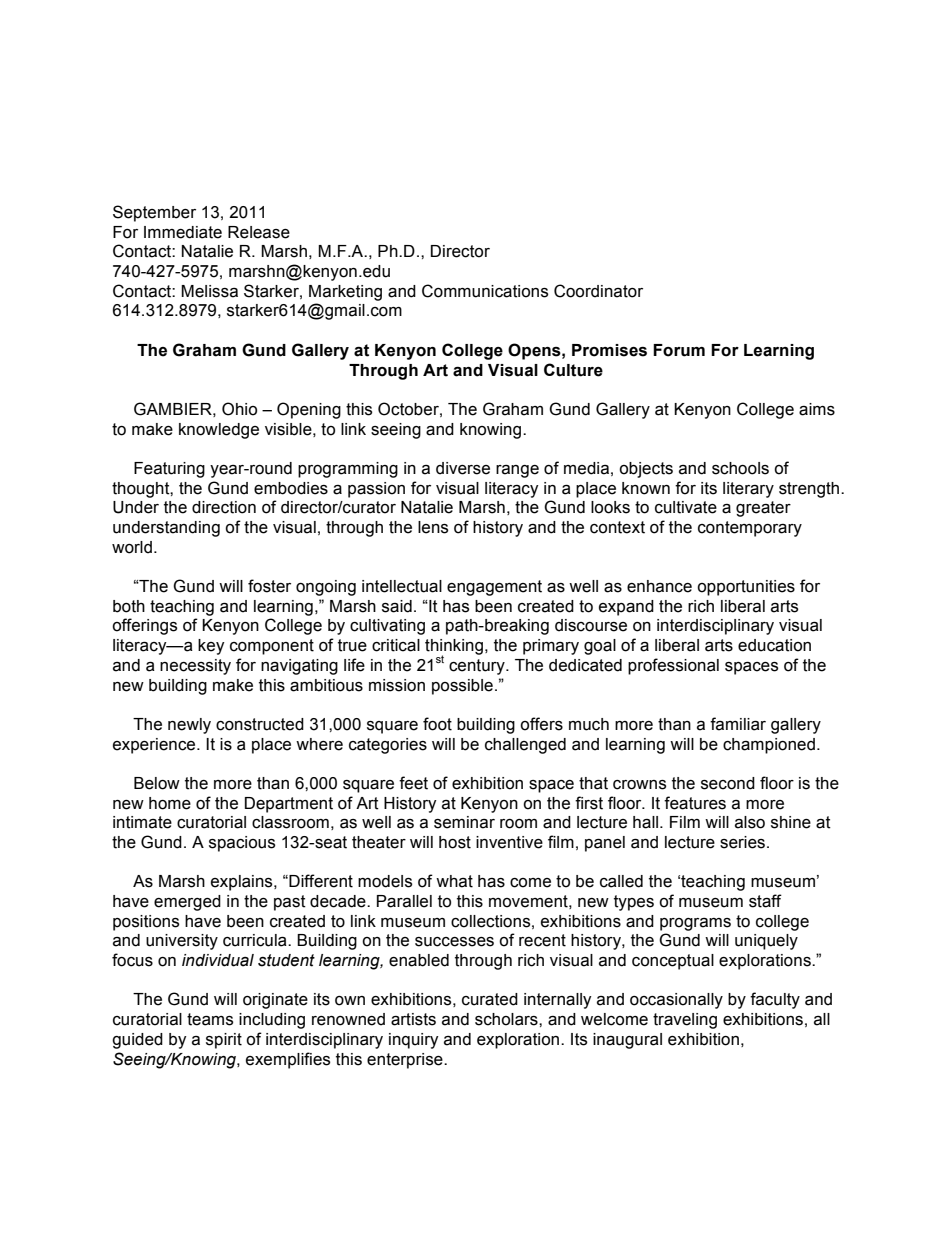  Describe the element at coordinates (598, 291) in the document. I see `Coordinator` at that location.
